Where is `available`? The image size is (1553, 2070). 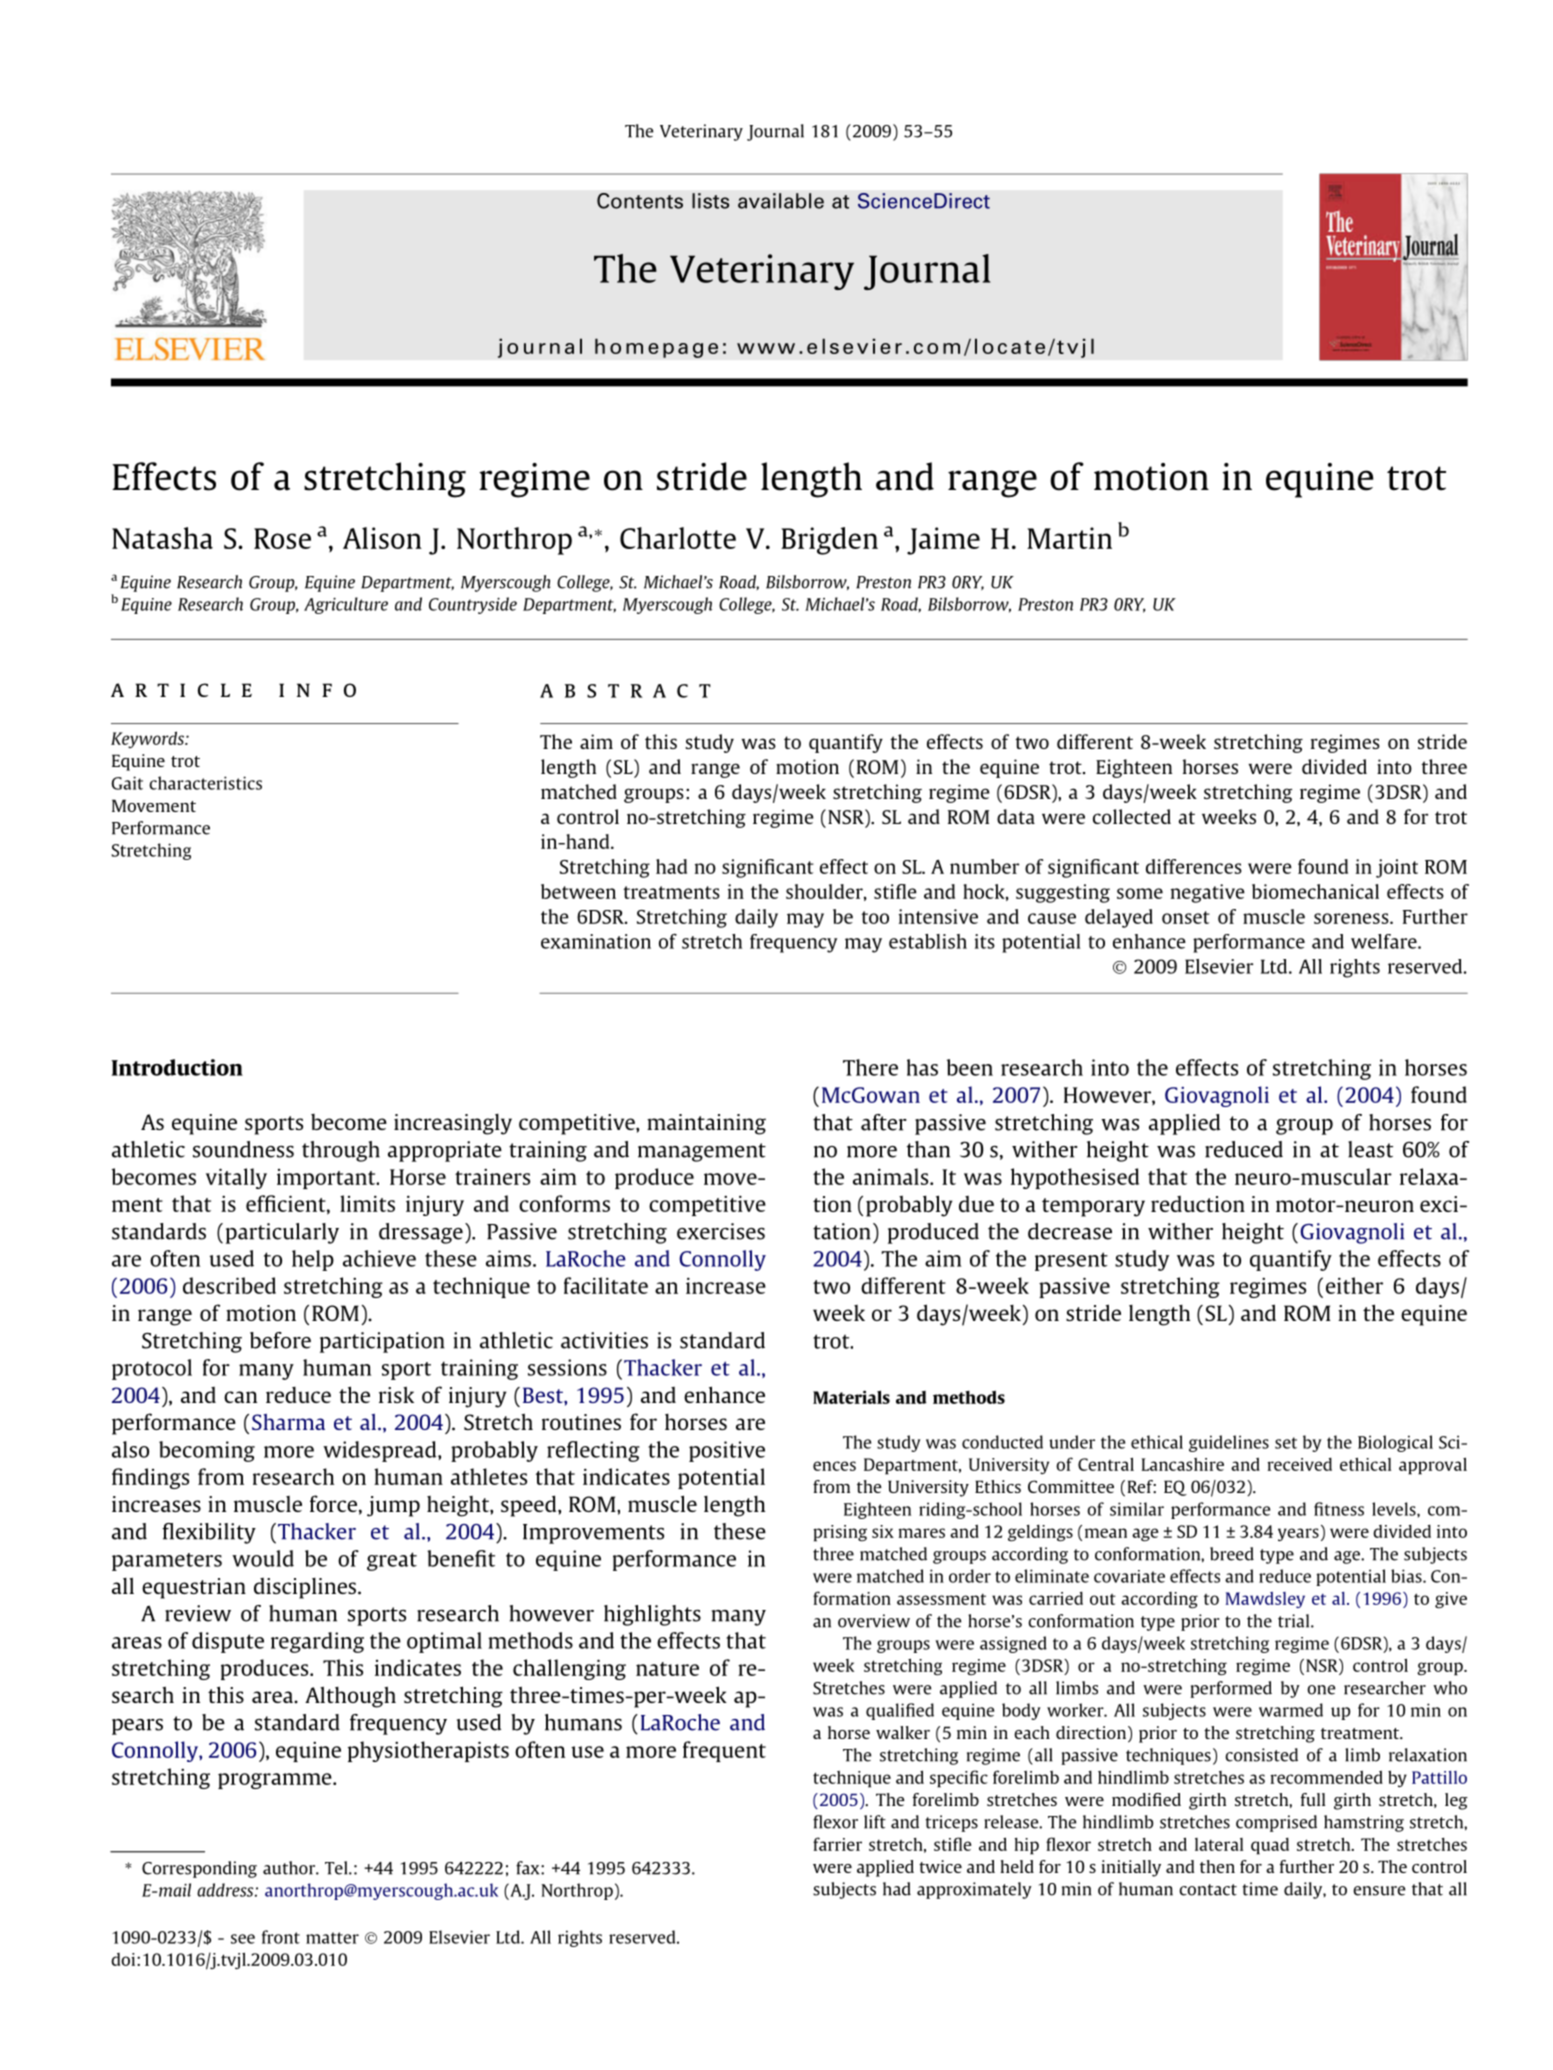
available is located at coordinates (781, 201).
